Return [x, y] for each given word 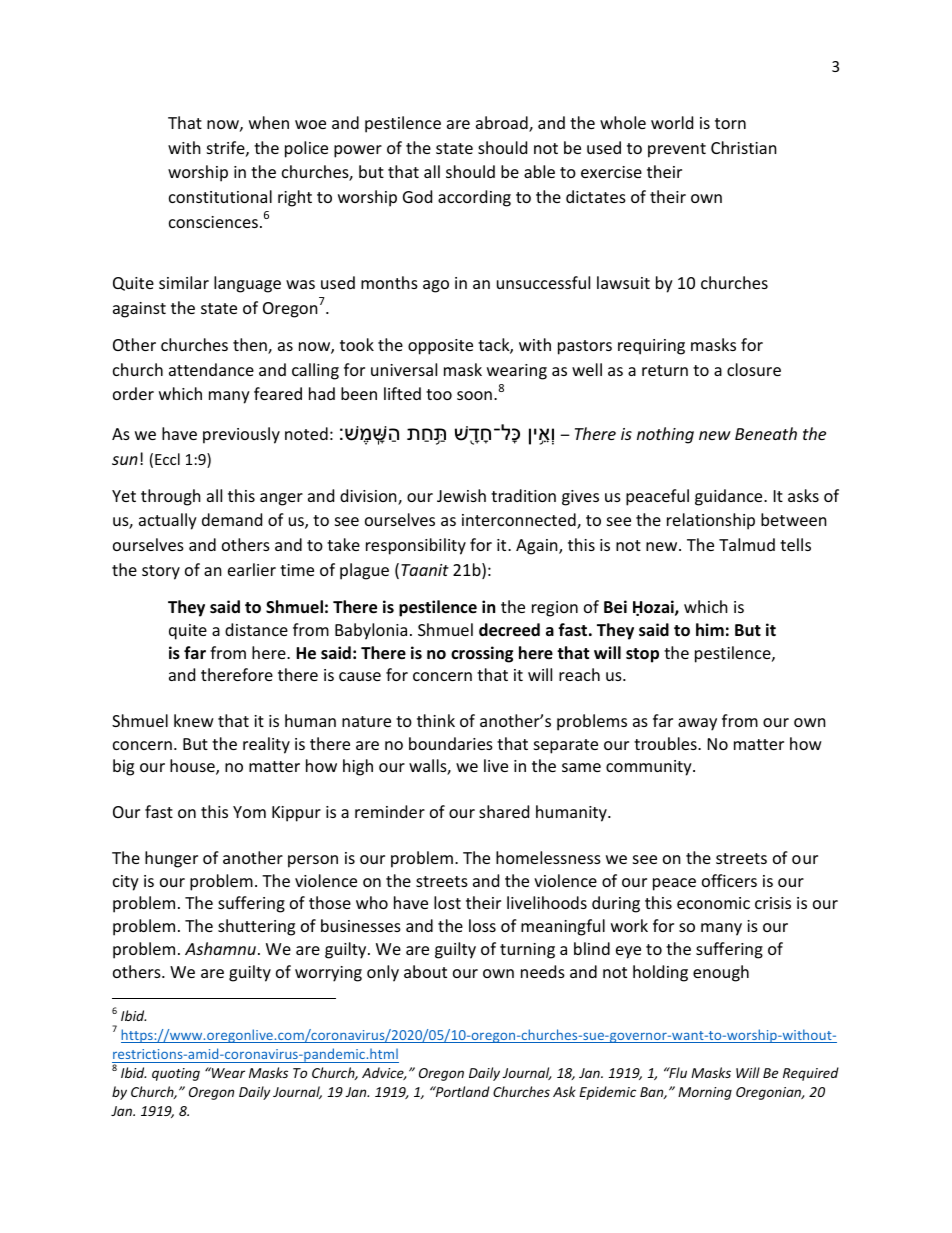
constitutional [220, 196]
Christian [744, 147]
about [425, 971]
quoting [176, 1074]
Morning [705, 1093]
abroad [503, 124]
